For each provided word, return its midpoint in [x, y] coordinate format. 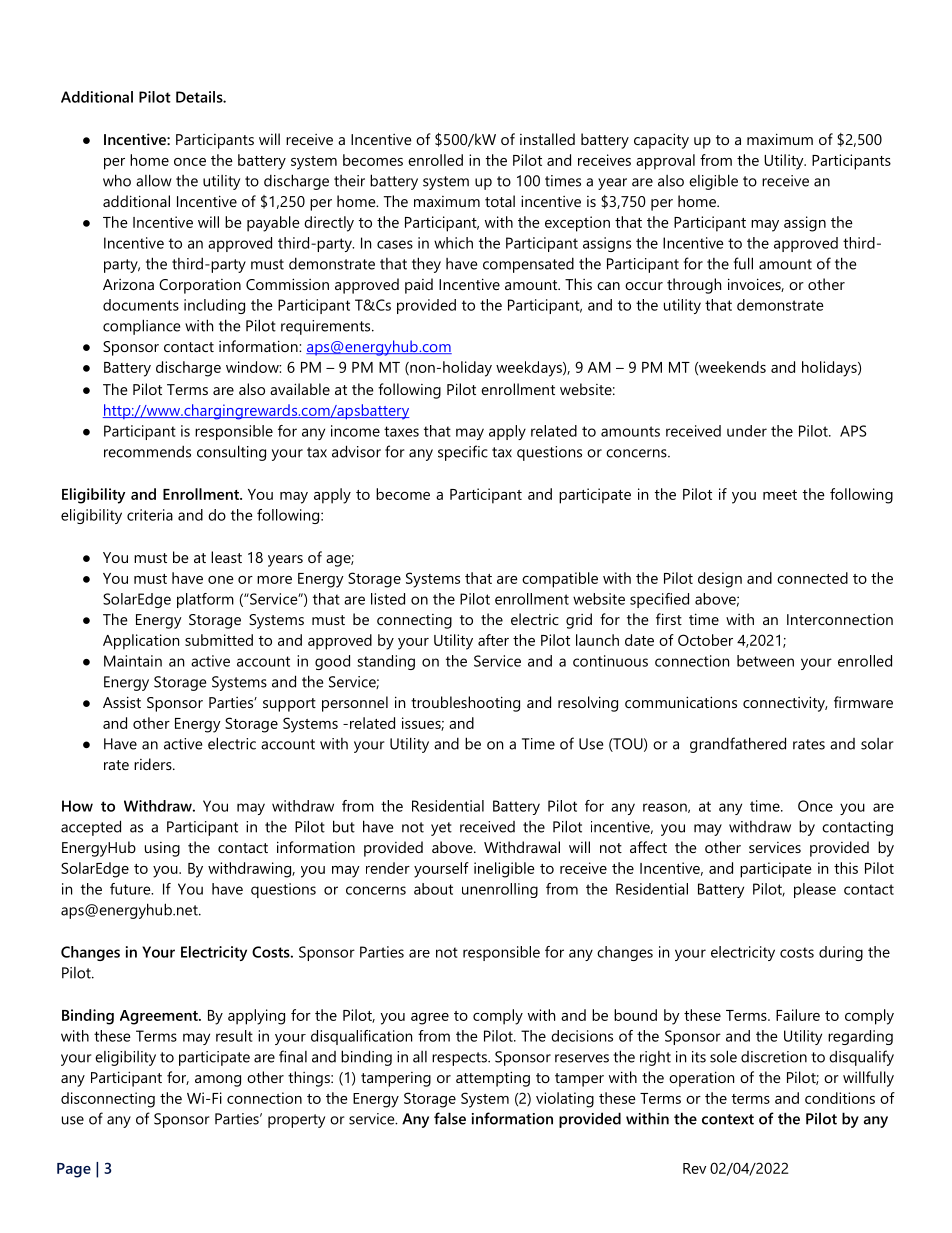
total [500, 201]
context [728, 1119]
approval [665, 162]
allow [154, 180]
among [218, 1081]
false [450, 1118]
